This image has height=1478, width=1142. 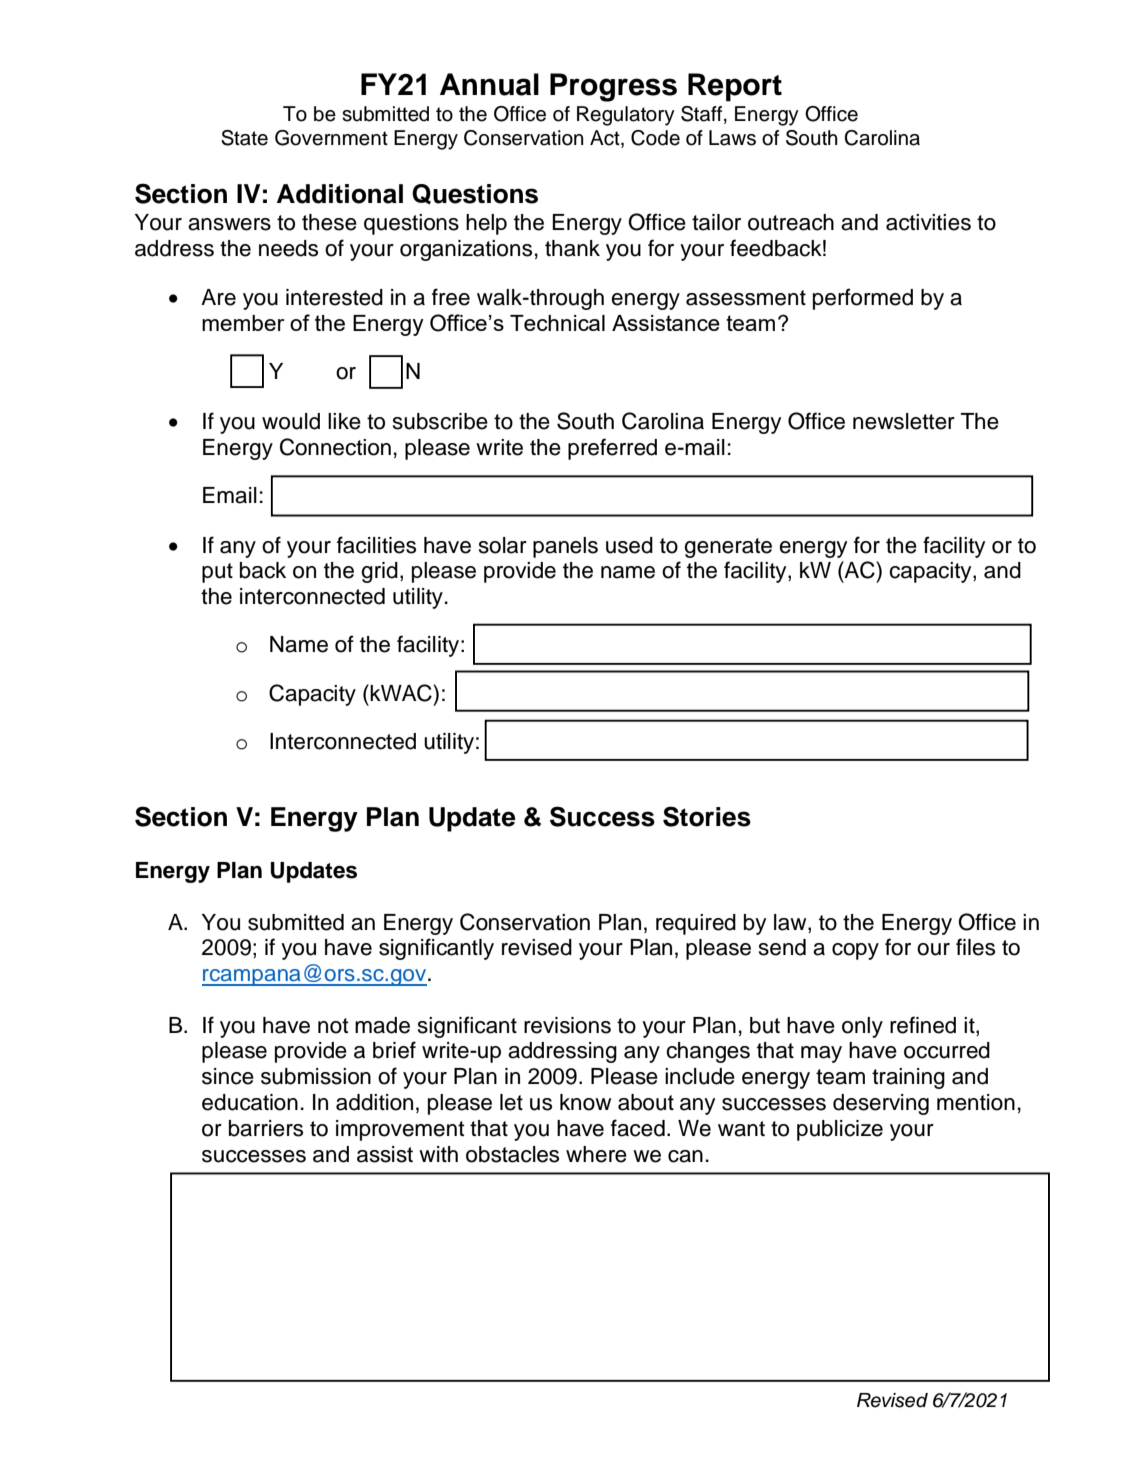 I want to click on barriers, so click(x=266, y=1128).
